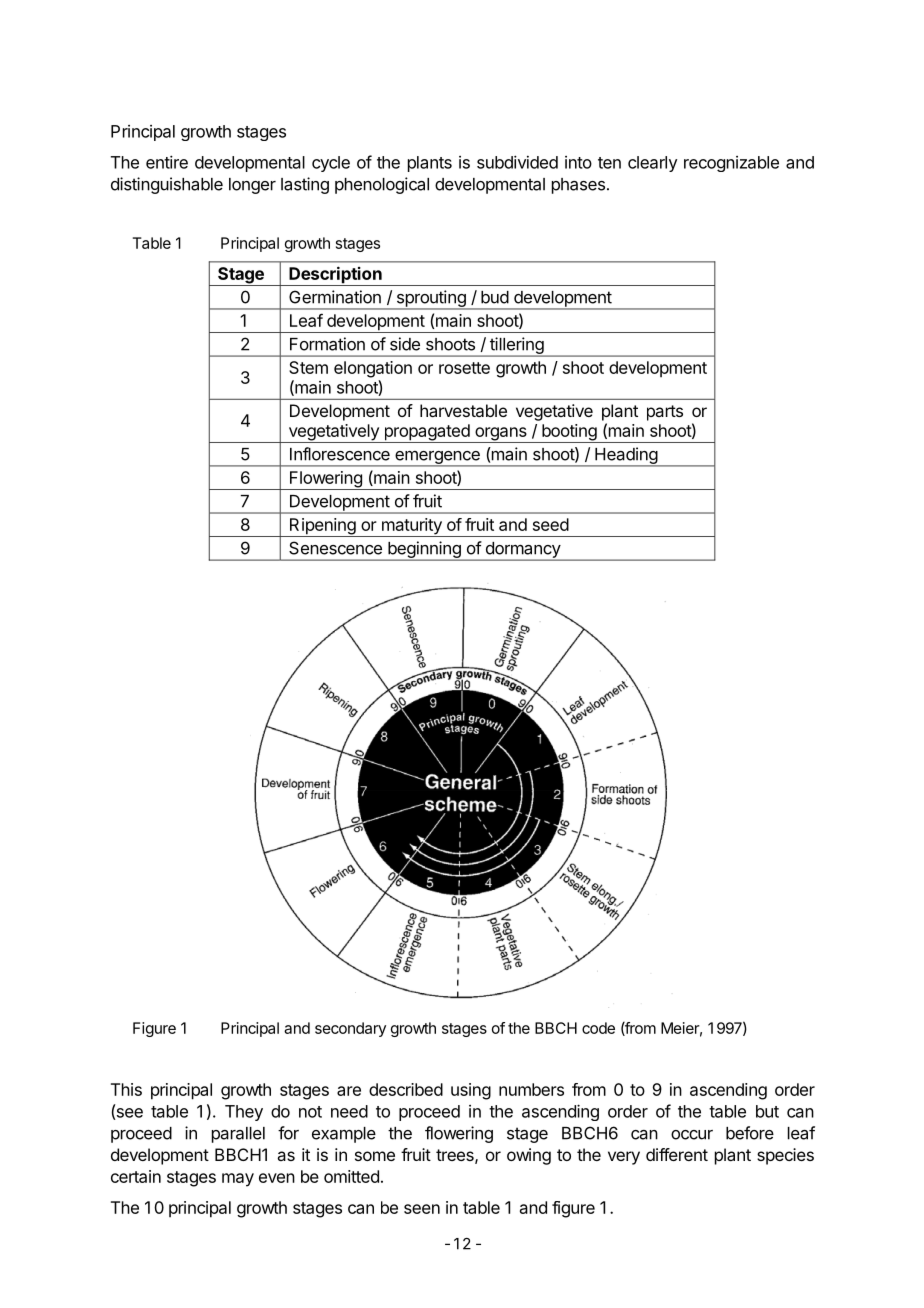 Image resolution: width=924 pixels, height=1308 pixels. I want to click on maturity, so click(411, 527).
